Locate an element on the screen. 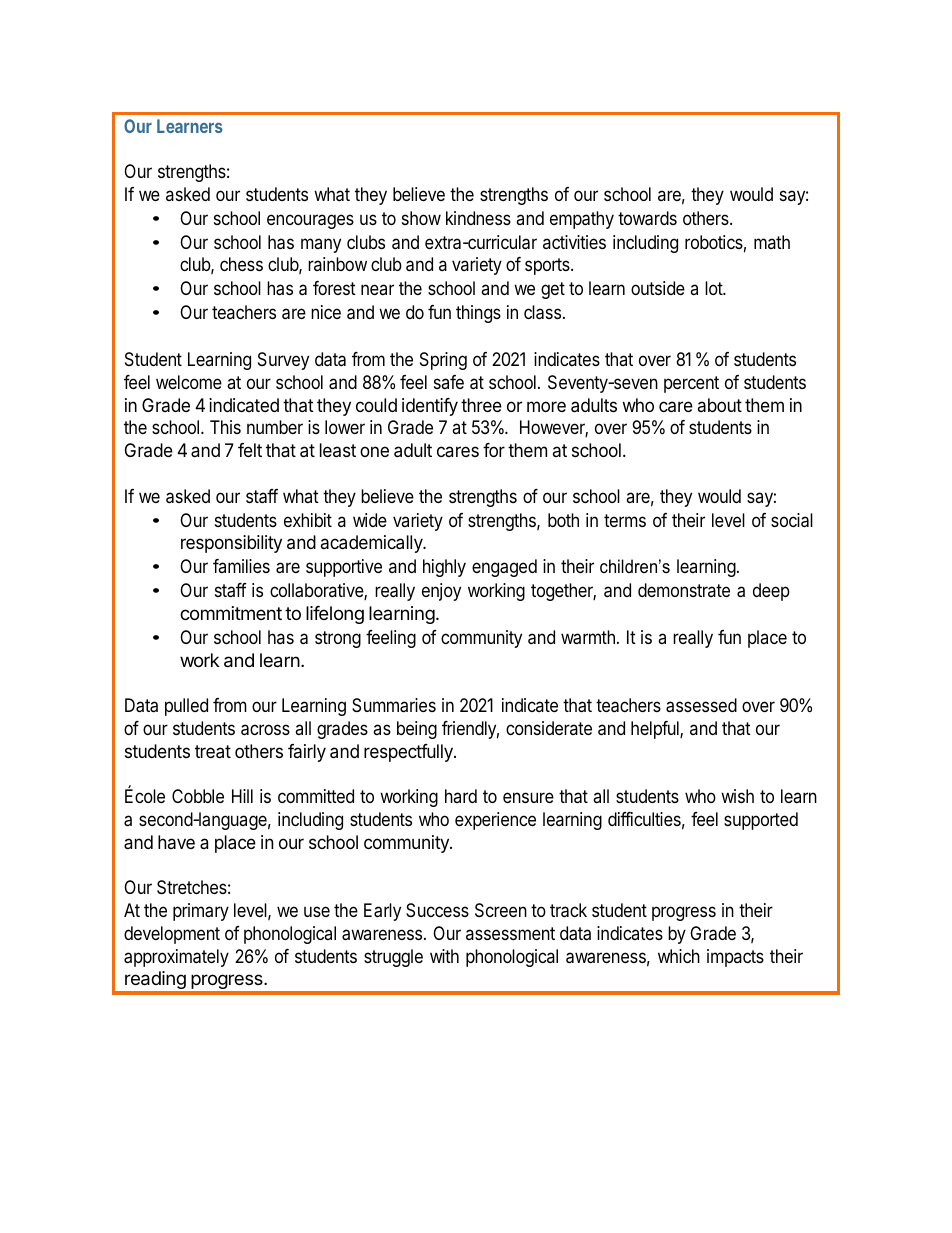 The height and width of the screenshot is (1233, 952). warmth is located at coordinates (588, 637).
